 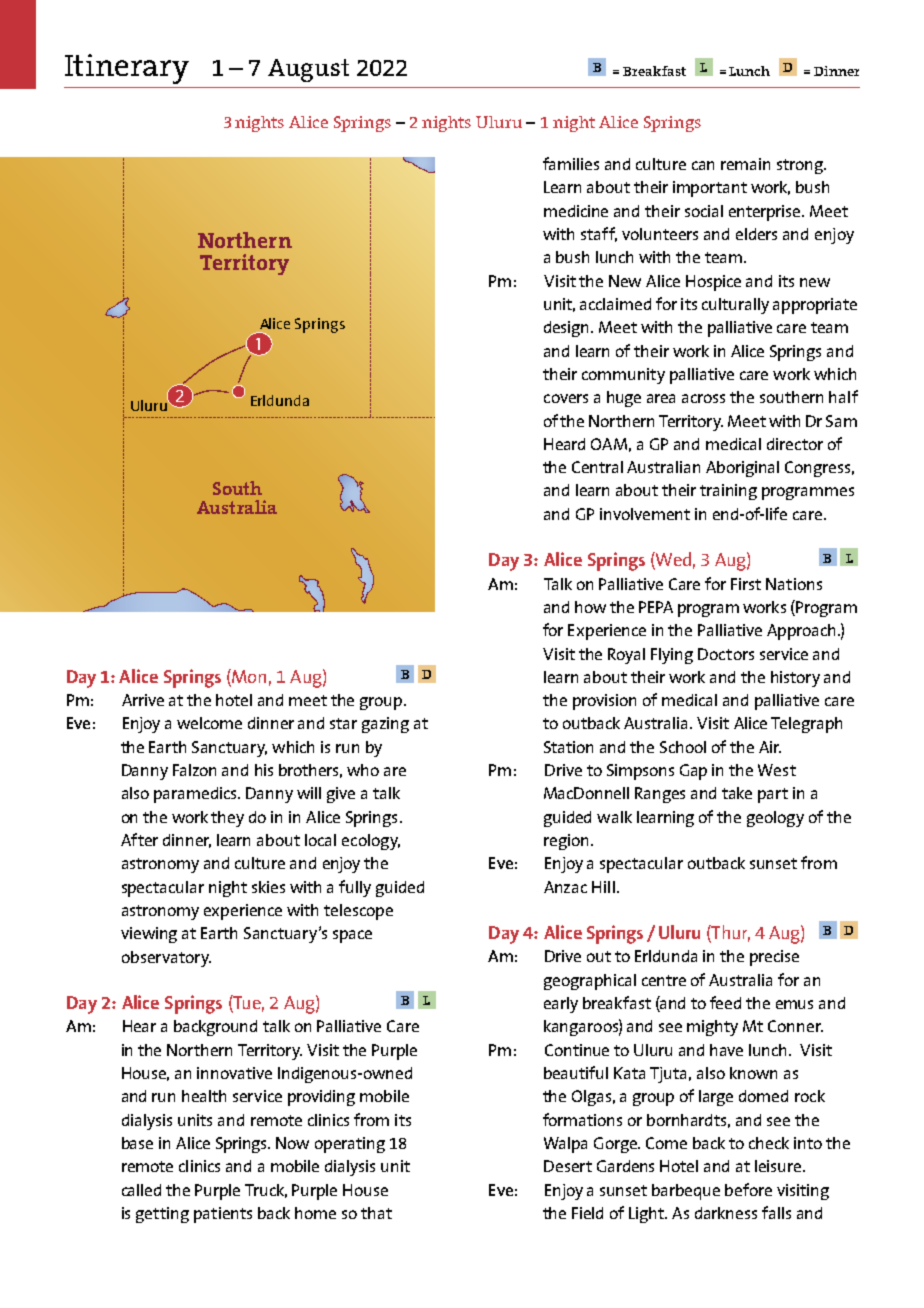 I want to click on before, so click(x=748, y=1189).
